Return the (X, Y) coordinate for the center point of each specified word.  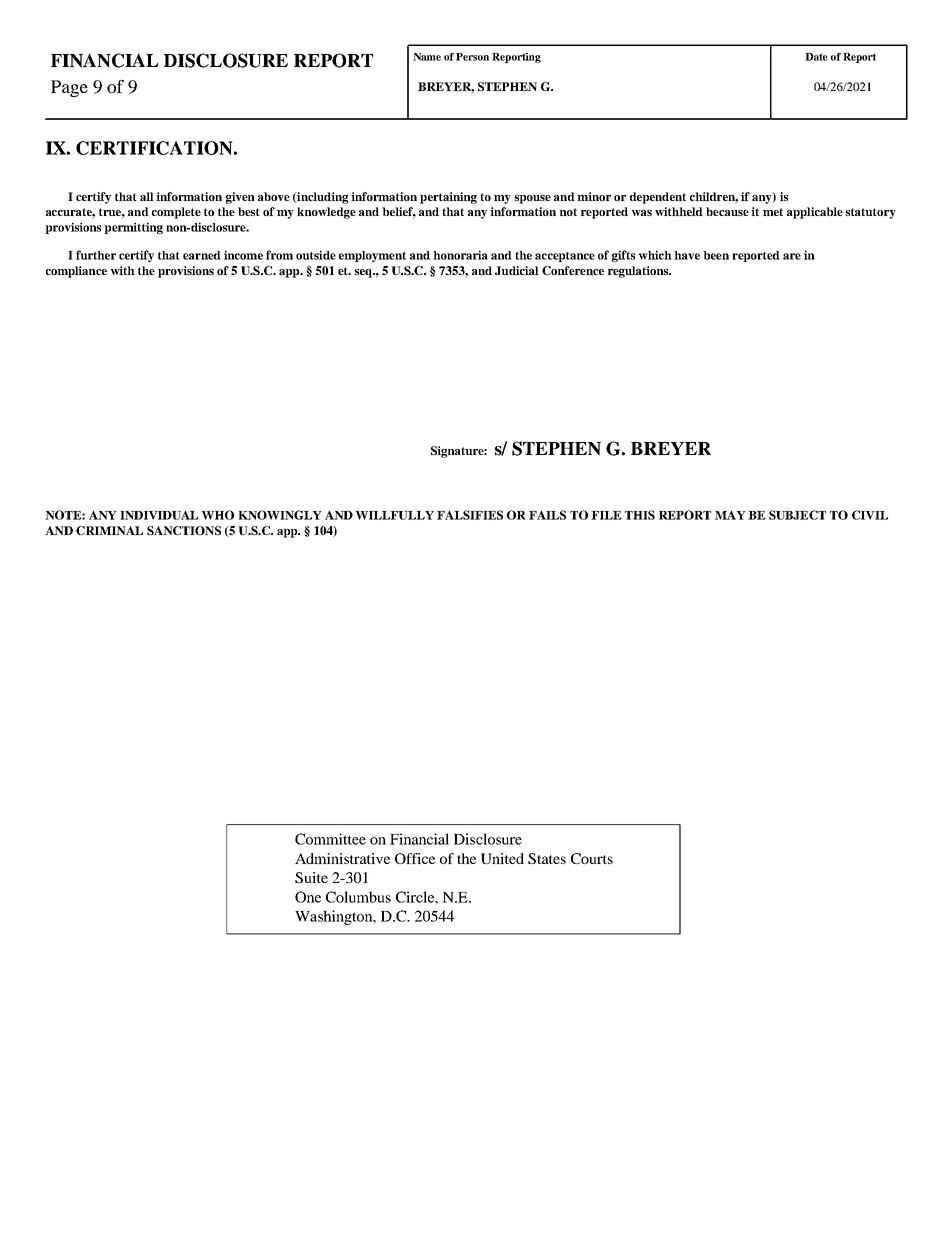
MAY (730, 515)
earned (202, 255)
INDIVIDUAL (159, 515)
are (792, 256)
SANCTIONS (184, 530)
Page (69, 88)
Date (816, 57)
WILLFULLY (394, 515)
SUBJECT (797, 515)
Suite (311, 877)
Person (472, 57)
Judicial (517, 270)
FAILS (547, 515)
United (502, 858)
